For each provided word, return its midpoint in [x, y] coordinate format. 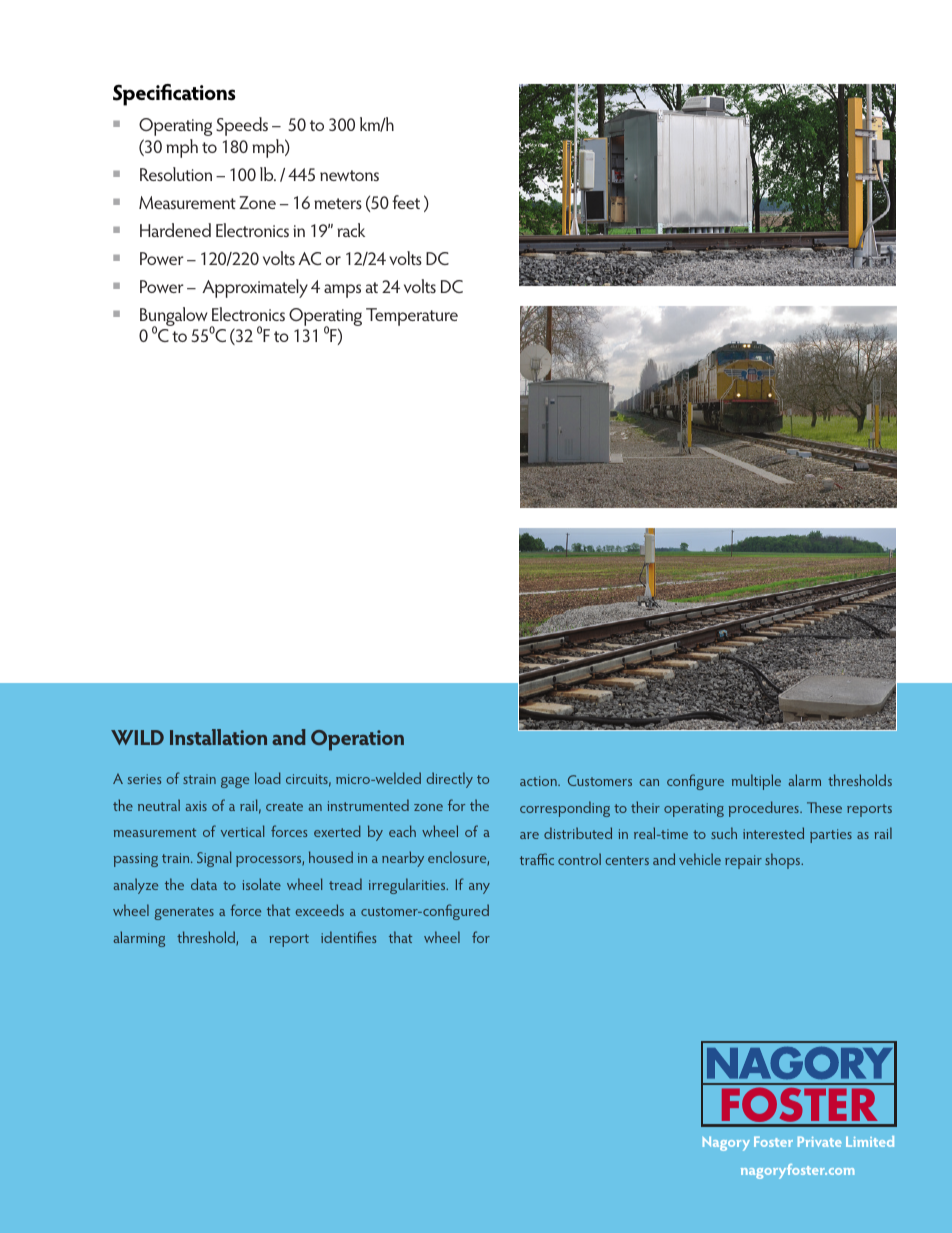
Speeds [242, 126]
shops [784, 861]
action [539, 781]
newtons [349, 175]
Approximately [255, 288]
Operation [357, 740]
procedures [765, 809]
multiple [756, 782]
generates [184, 913]
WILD [137, 737]
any [479, 888]
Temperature [412, 317]
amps [342, 291]
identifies [348, 937]
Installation [218, 737]
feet [406, 202]
